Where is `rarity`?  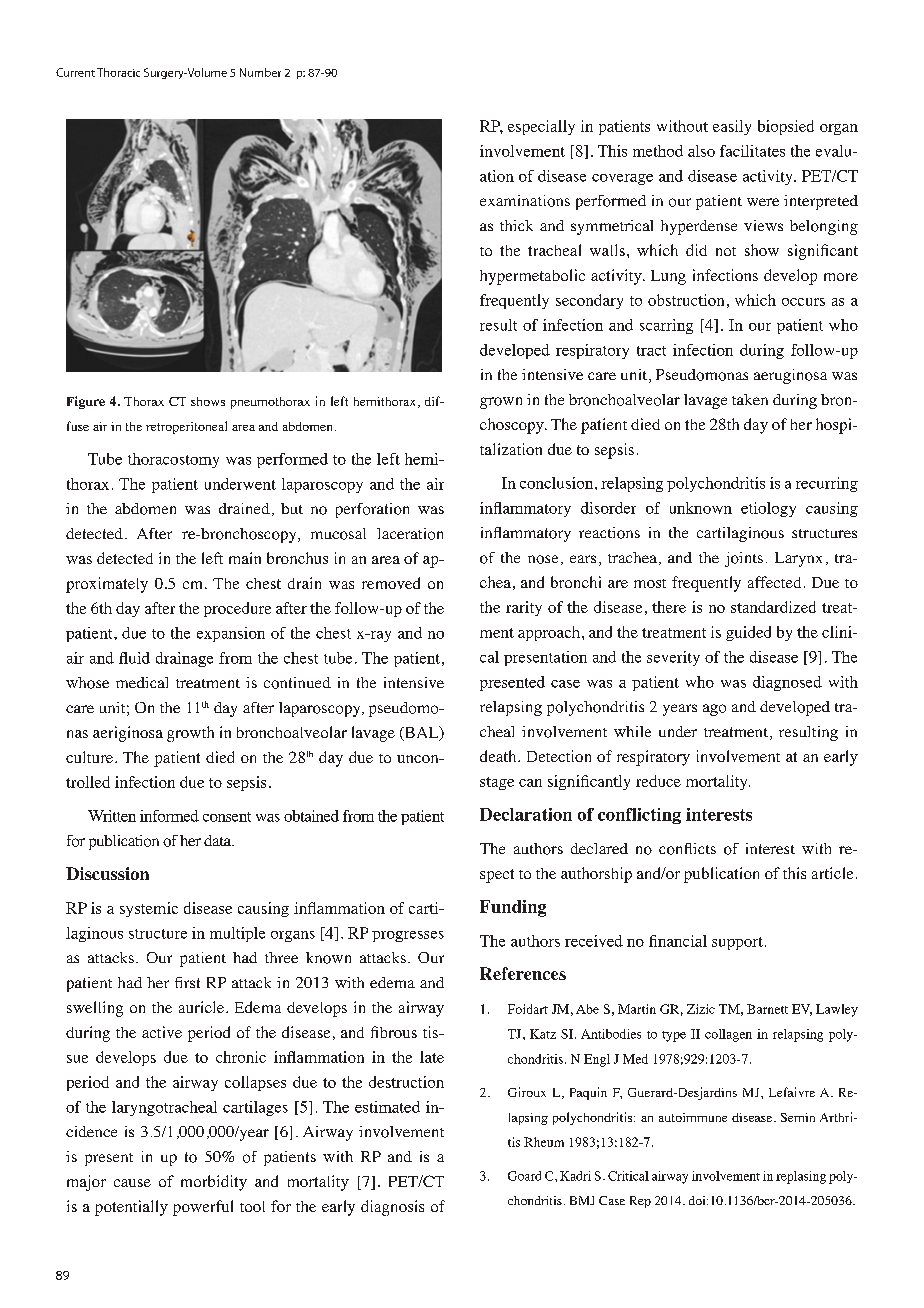 rarity is located at coordinates (524, 608).
